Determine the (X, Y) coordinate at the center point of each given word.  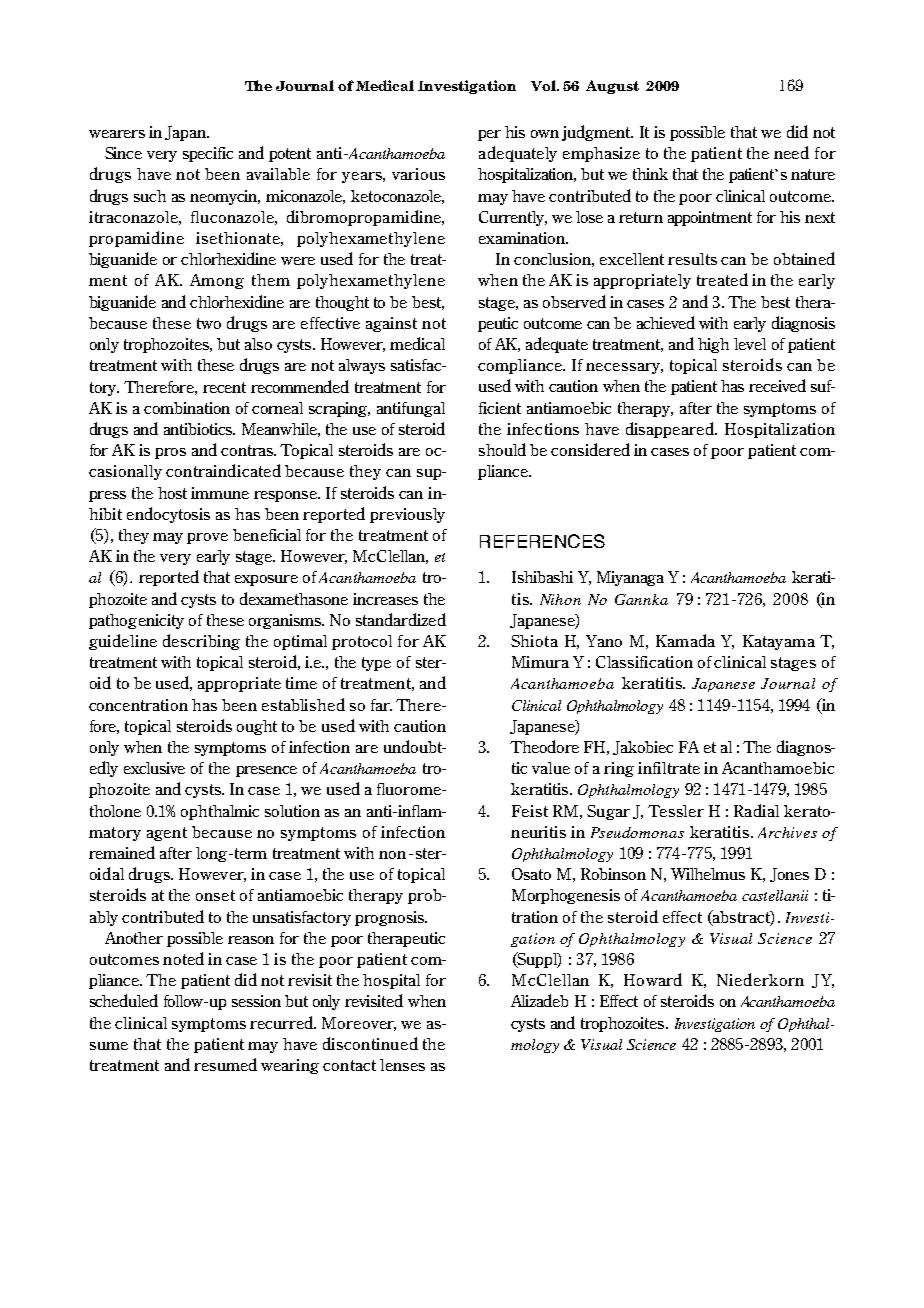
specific (208, 154)
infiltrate (669, 768)
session (256, 1001)
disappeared (671, 430)
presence (266, 771)
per (489, 135)
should (502, 449)
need (791, 152)
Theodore (544, 746)
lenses (402, 1065)
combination (187, 408)
